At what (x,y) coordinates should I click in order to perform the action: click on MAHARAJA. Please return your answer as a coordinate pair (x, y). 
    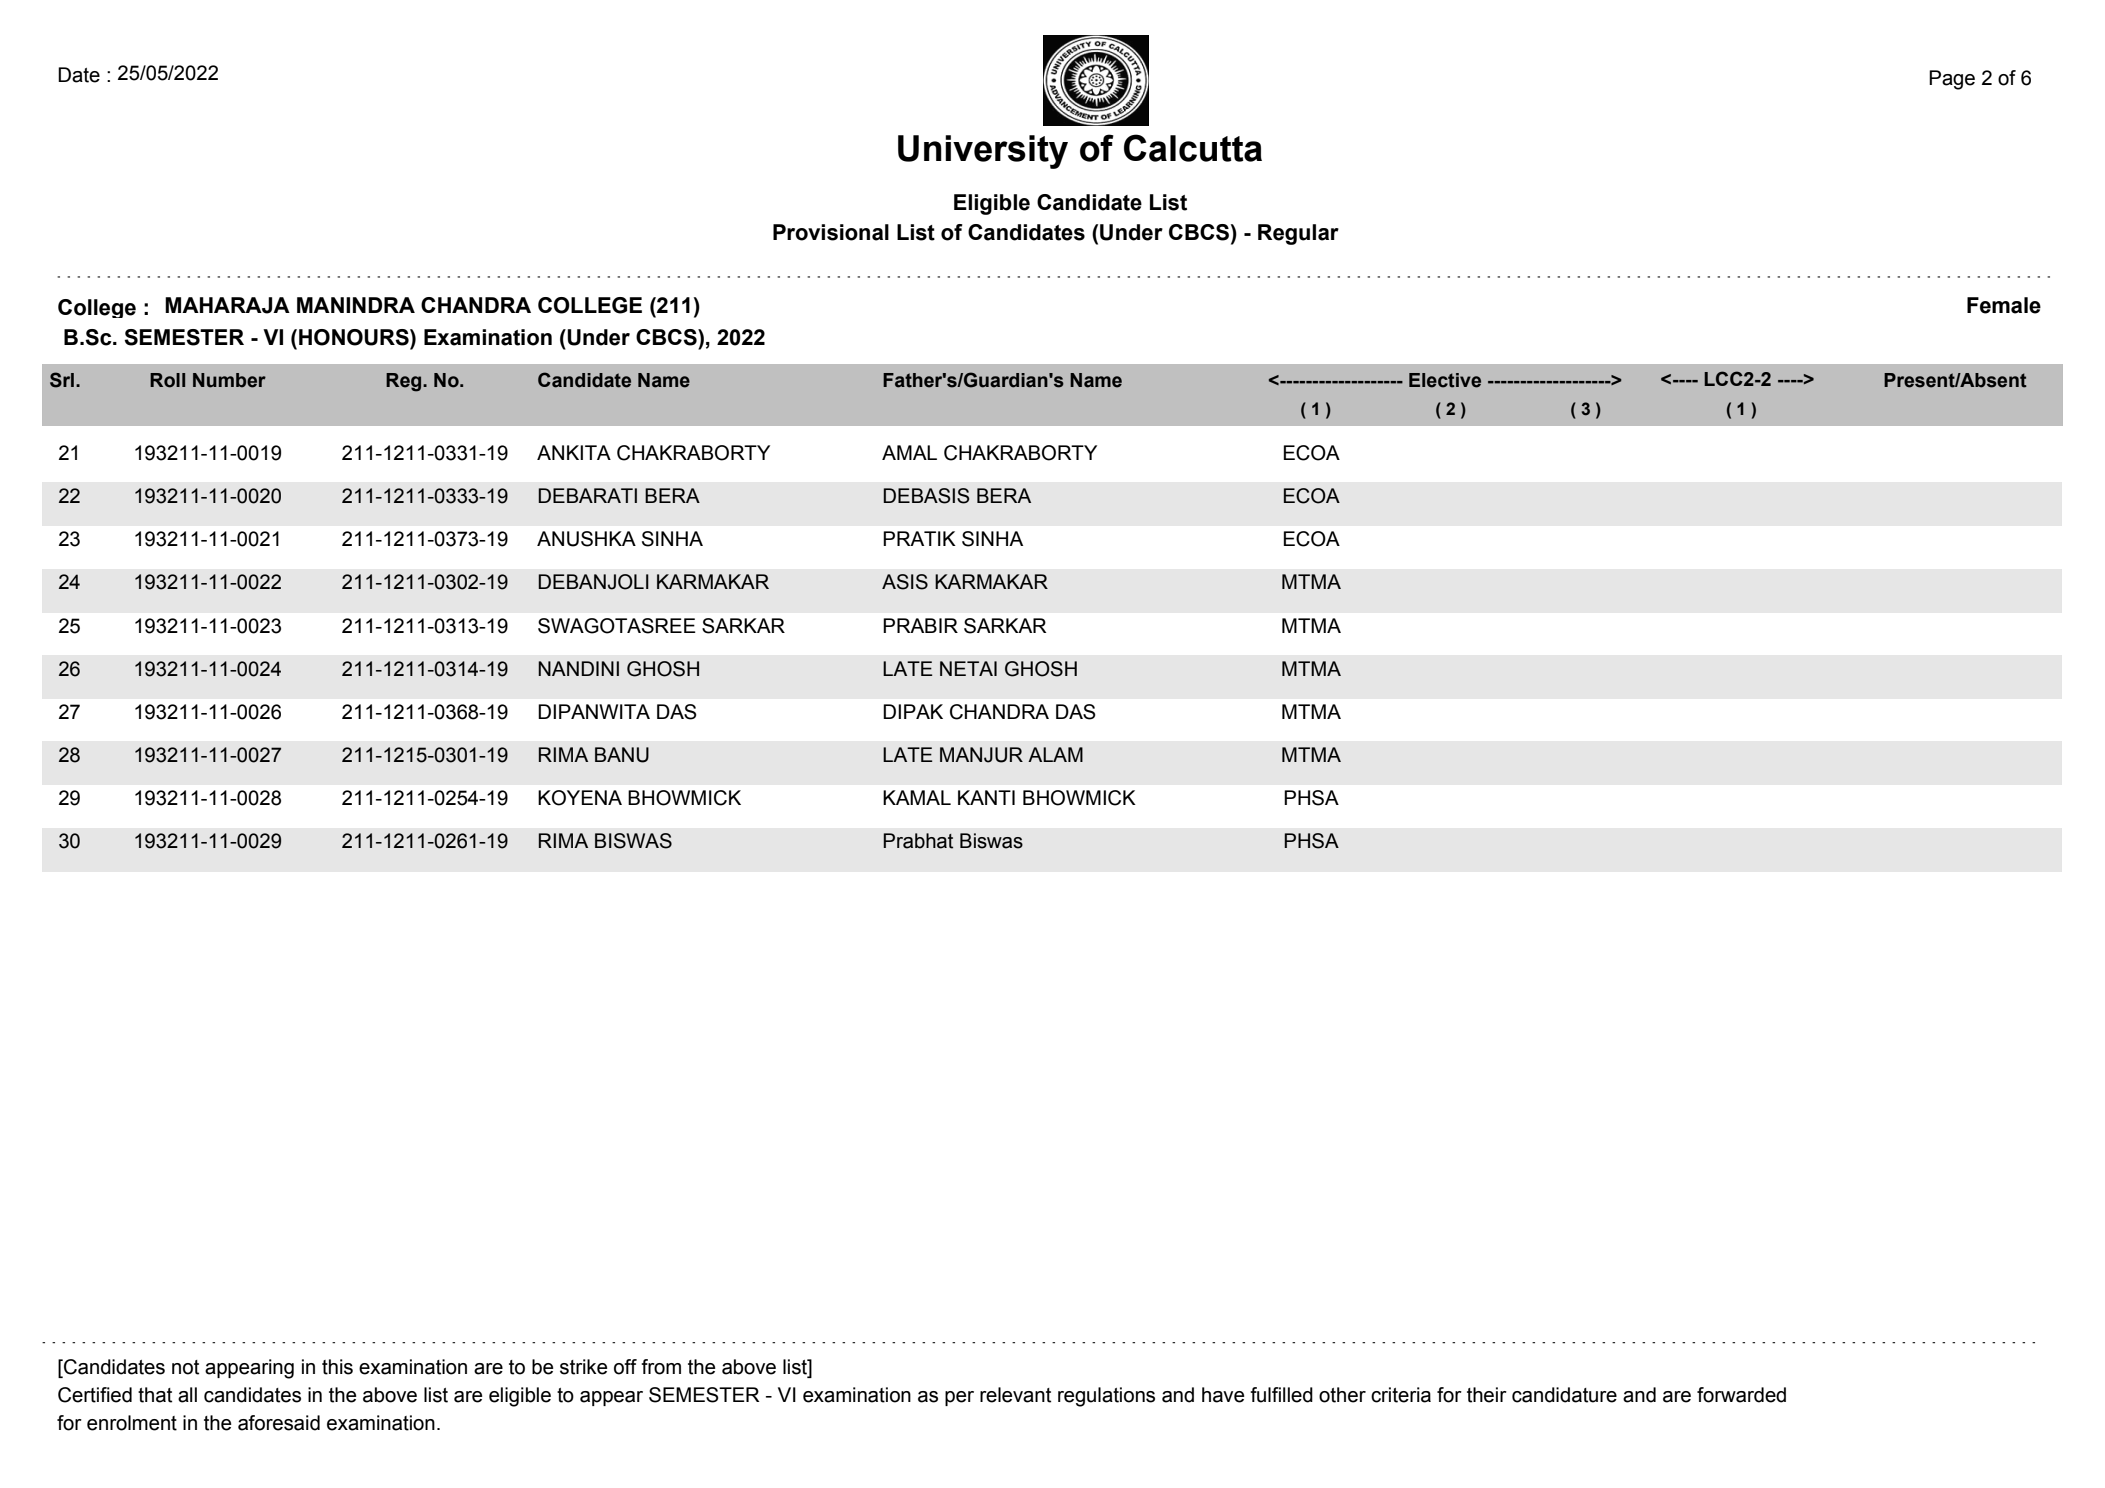
    Looking at the image, I should click on (227, 305).
